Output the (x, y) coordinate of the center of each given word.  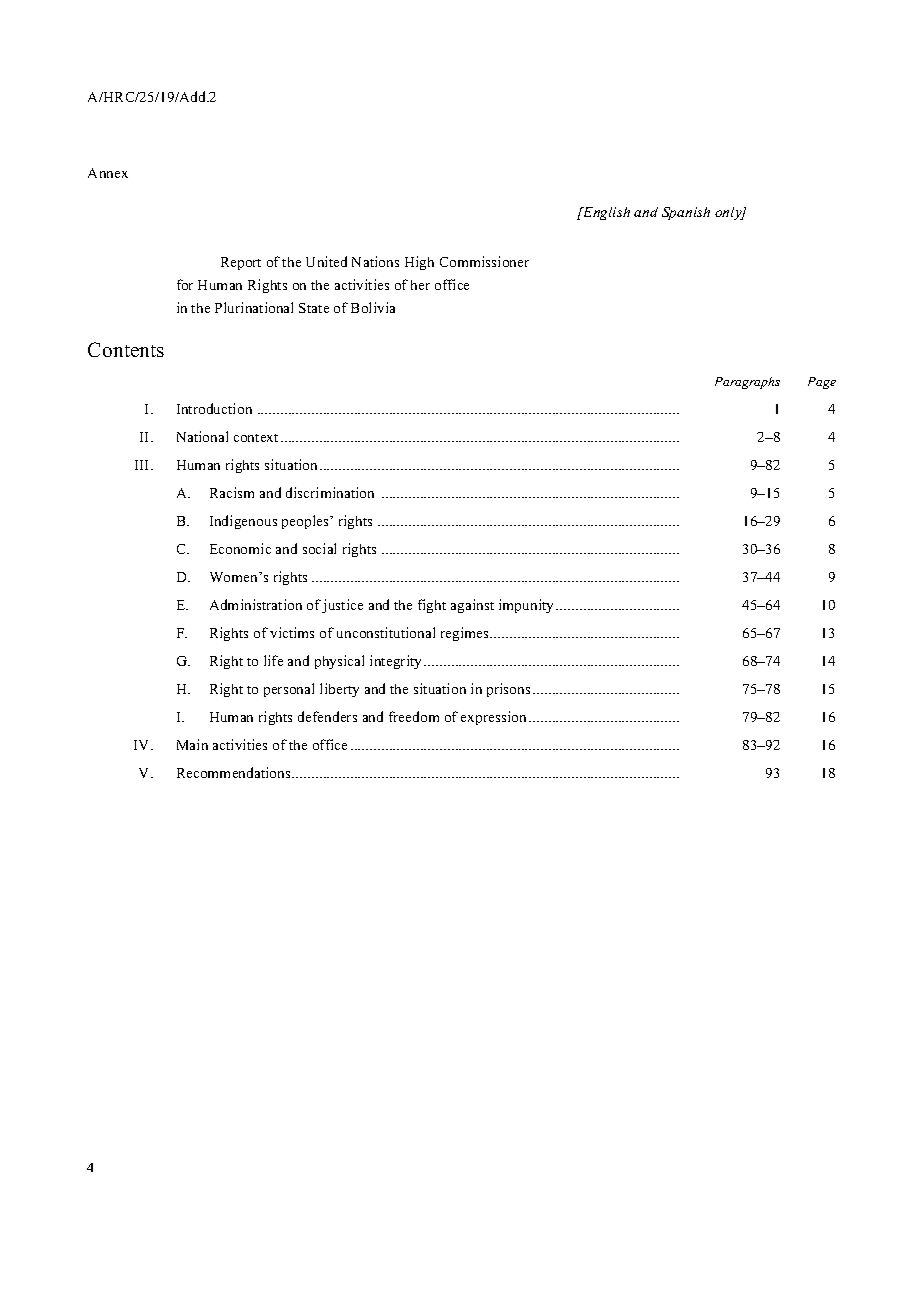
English (605, 213)
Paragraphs (747, 383)
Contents (126, 349)
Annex (108, 173)
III (143, 465)
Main (192, 744)
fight (432, 606)
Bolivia (373, 307)
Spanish (686, 213)
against (472, 606)
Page (822, 383)
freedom (414, 716)
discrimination (330, 492)
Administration (256, 604)
